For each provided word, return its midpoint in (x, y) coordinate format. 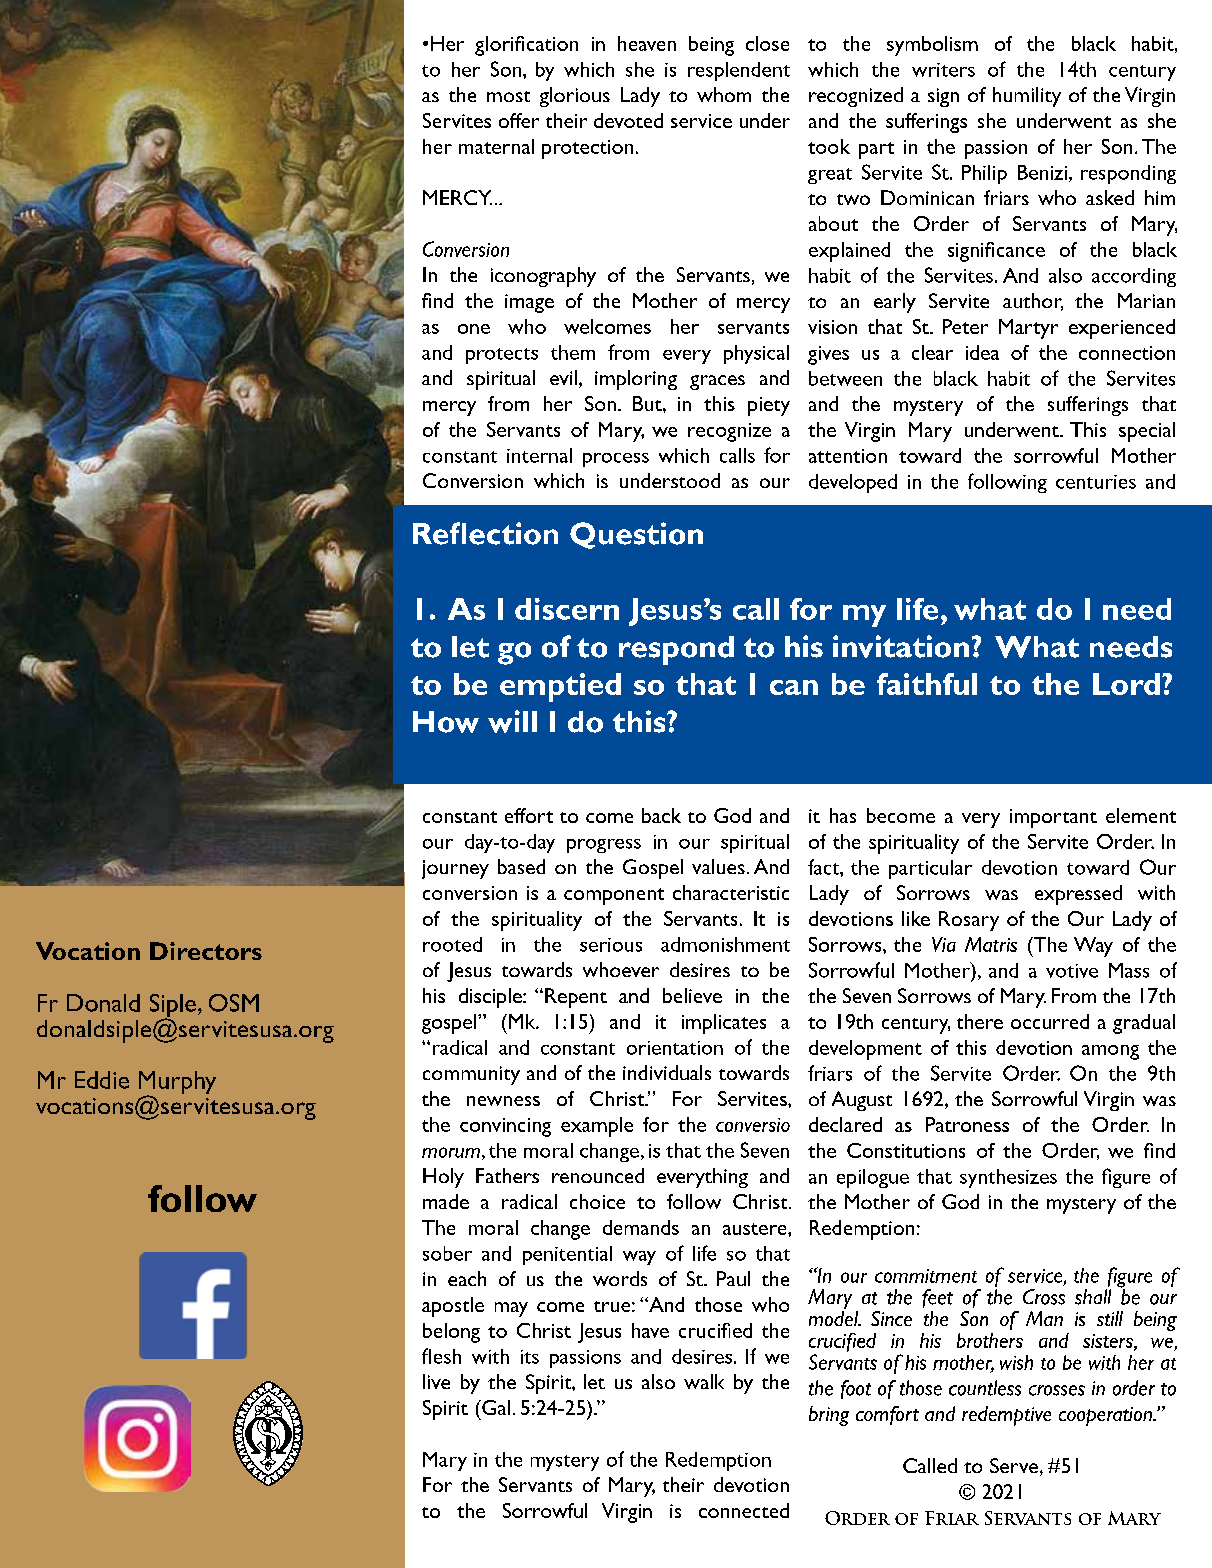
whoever (621, 969)
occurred (1050, 1021)
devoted (628, 120)
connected (744, 1510)
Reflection (485, 533)
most (508, 96)
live (436, 1381)
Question (636, 535)
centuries (1096, 482)
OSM (234, 1003)
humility (1027, 97)
